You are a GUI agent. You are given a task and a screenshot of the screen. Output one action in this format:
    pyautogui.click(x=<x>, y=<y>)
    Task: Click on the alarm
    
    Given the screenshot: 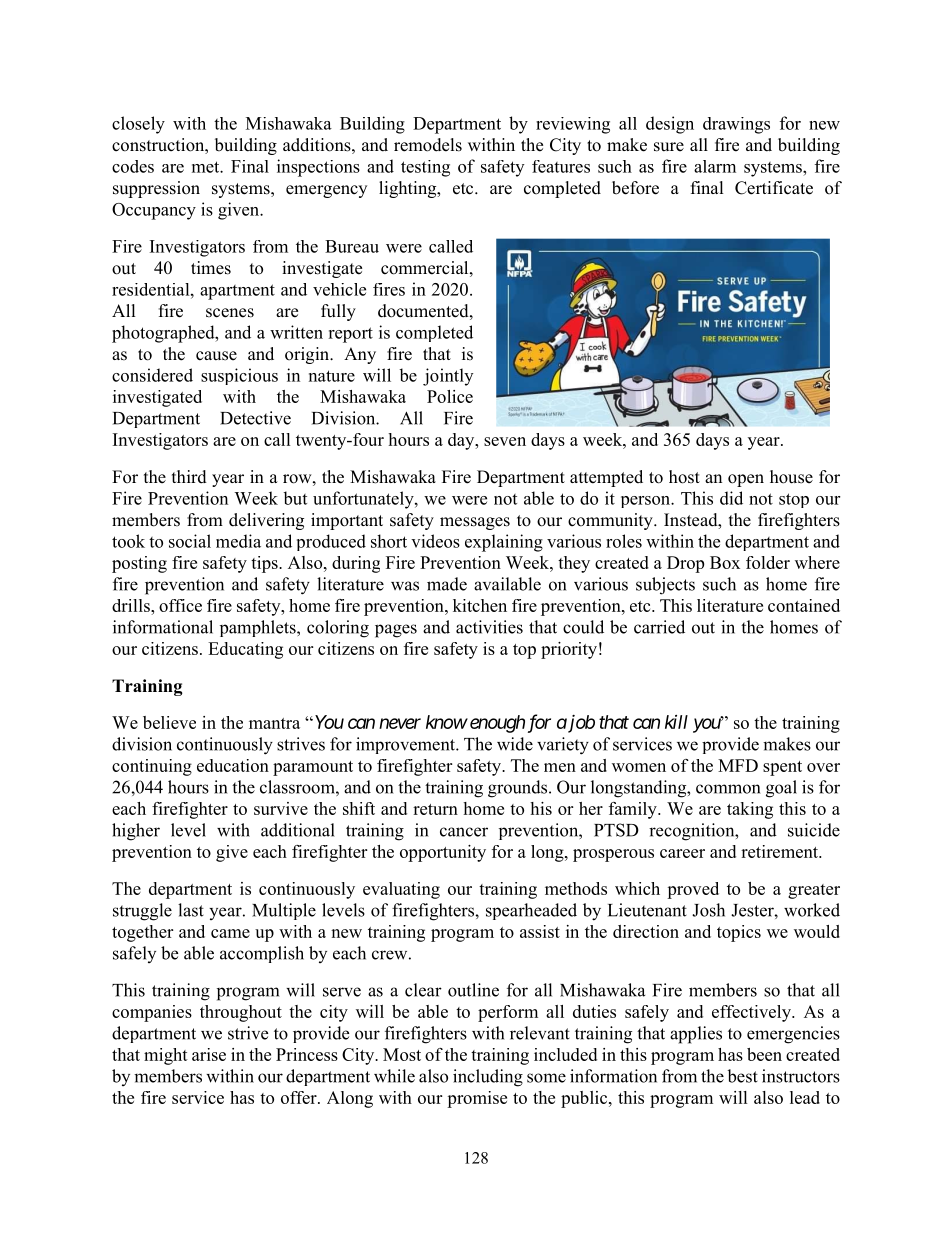 What is the action you would take?
    pyautogui.click(x=715, y=166)
